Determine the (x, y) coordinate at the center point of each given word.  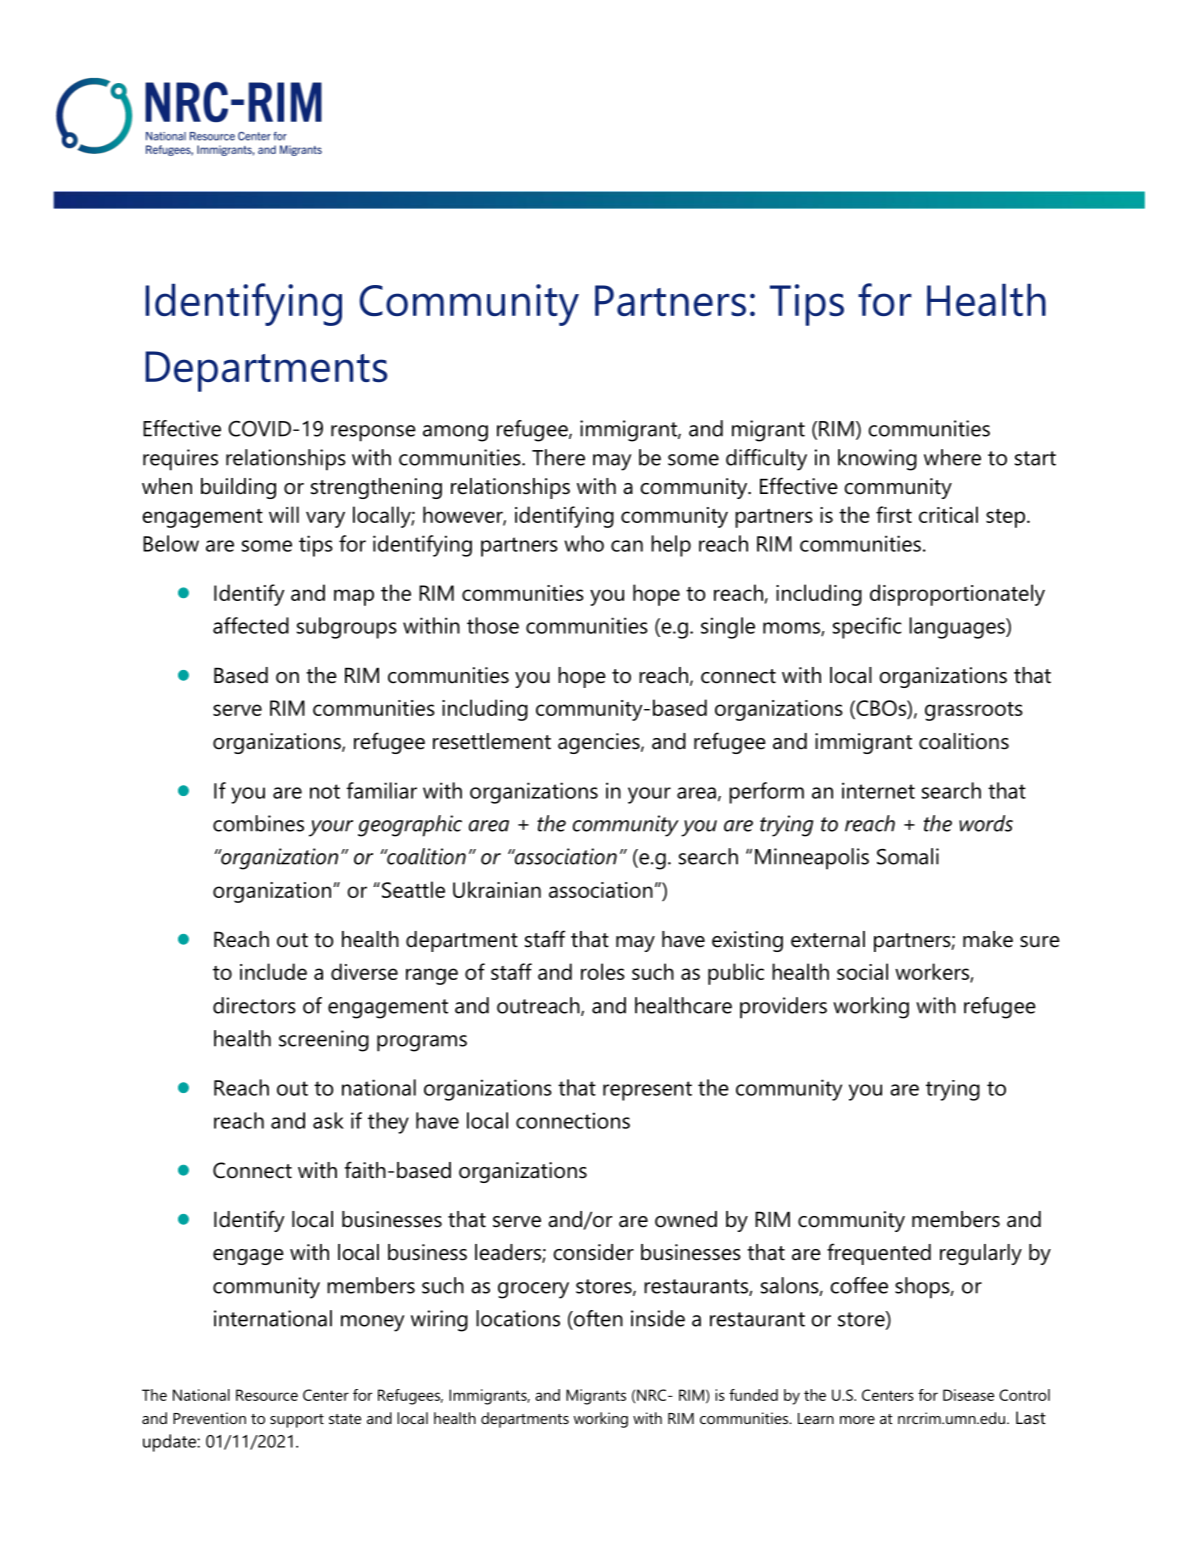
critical (948, 514)
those (493, 625)
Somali (908, 856)
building (238, 488)
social (862, 971)
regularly (981, 1254)
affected (251, 625)
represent (647, 1091)
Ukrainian (497, 889)
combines (258, 823)
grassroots (974, 711)
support (297, 1421)
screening (324, 1041)
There (558, 457)
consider (593, 1252)
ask (328, 1120)
